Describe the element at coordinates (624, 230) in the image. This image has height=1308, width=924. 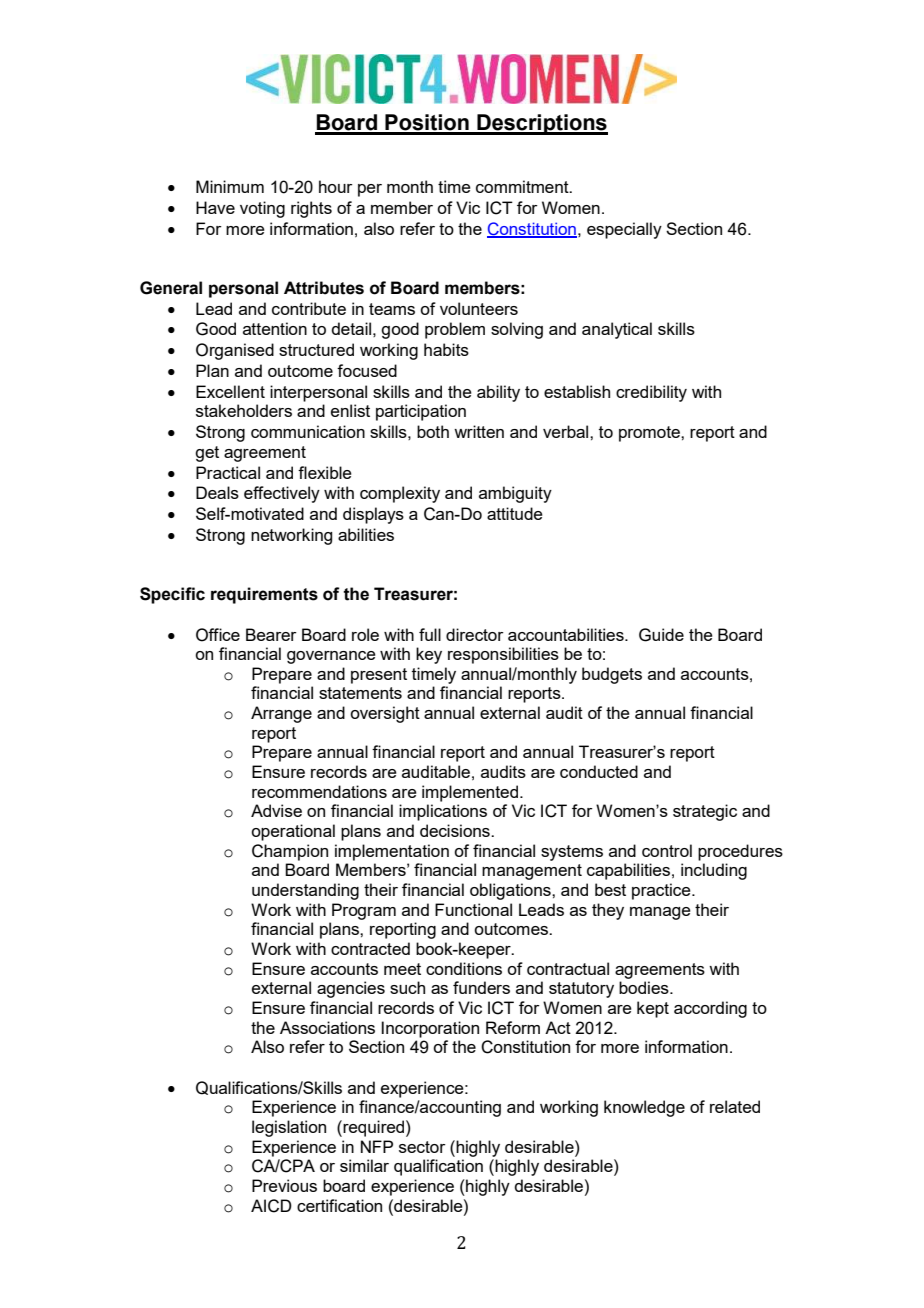
I see `especially` at that location.
